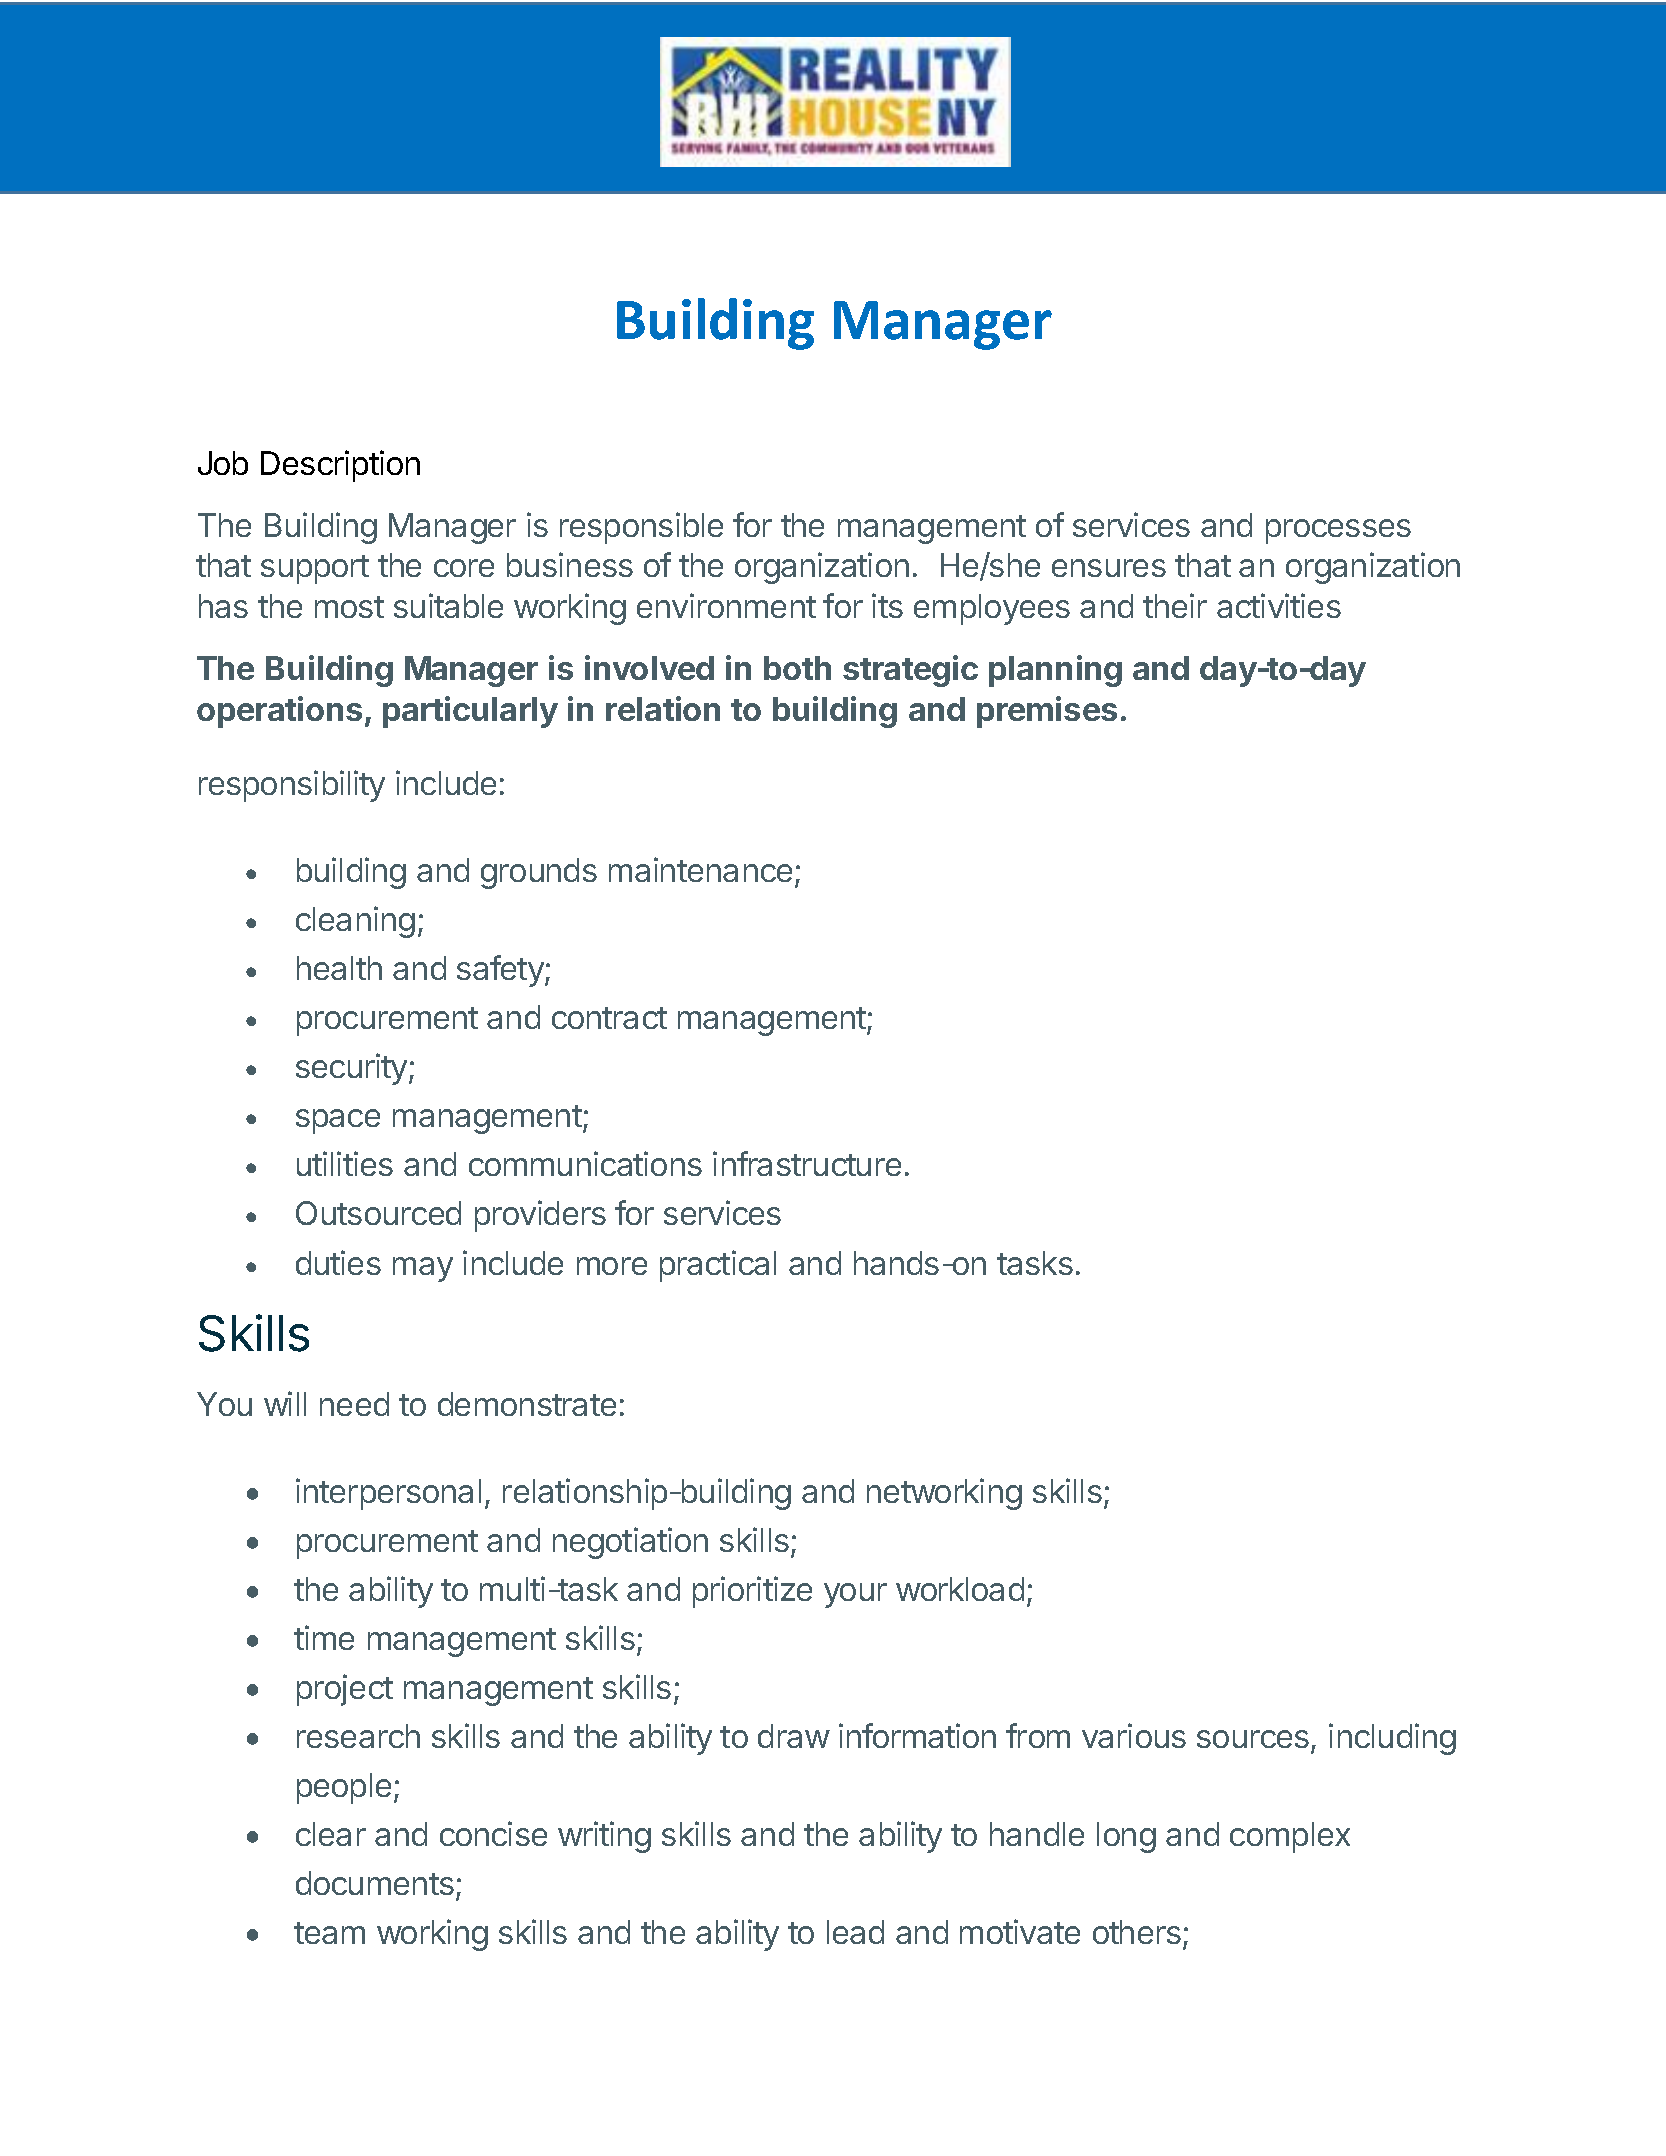 Image resolution: width=1666 pixels, height=2156 pixels. Describe the element at coordinates (1047, 712) in the screenshot. I see `premises` at that location.
